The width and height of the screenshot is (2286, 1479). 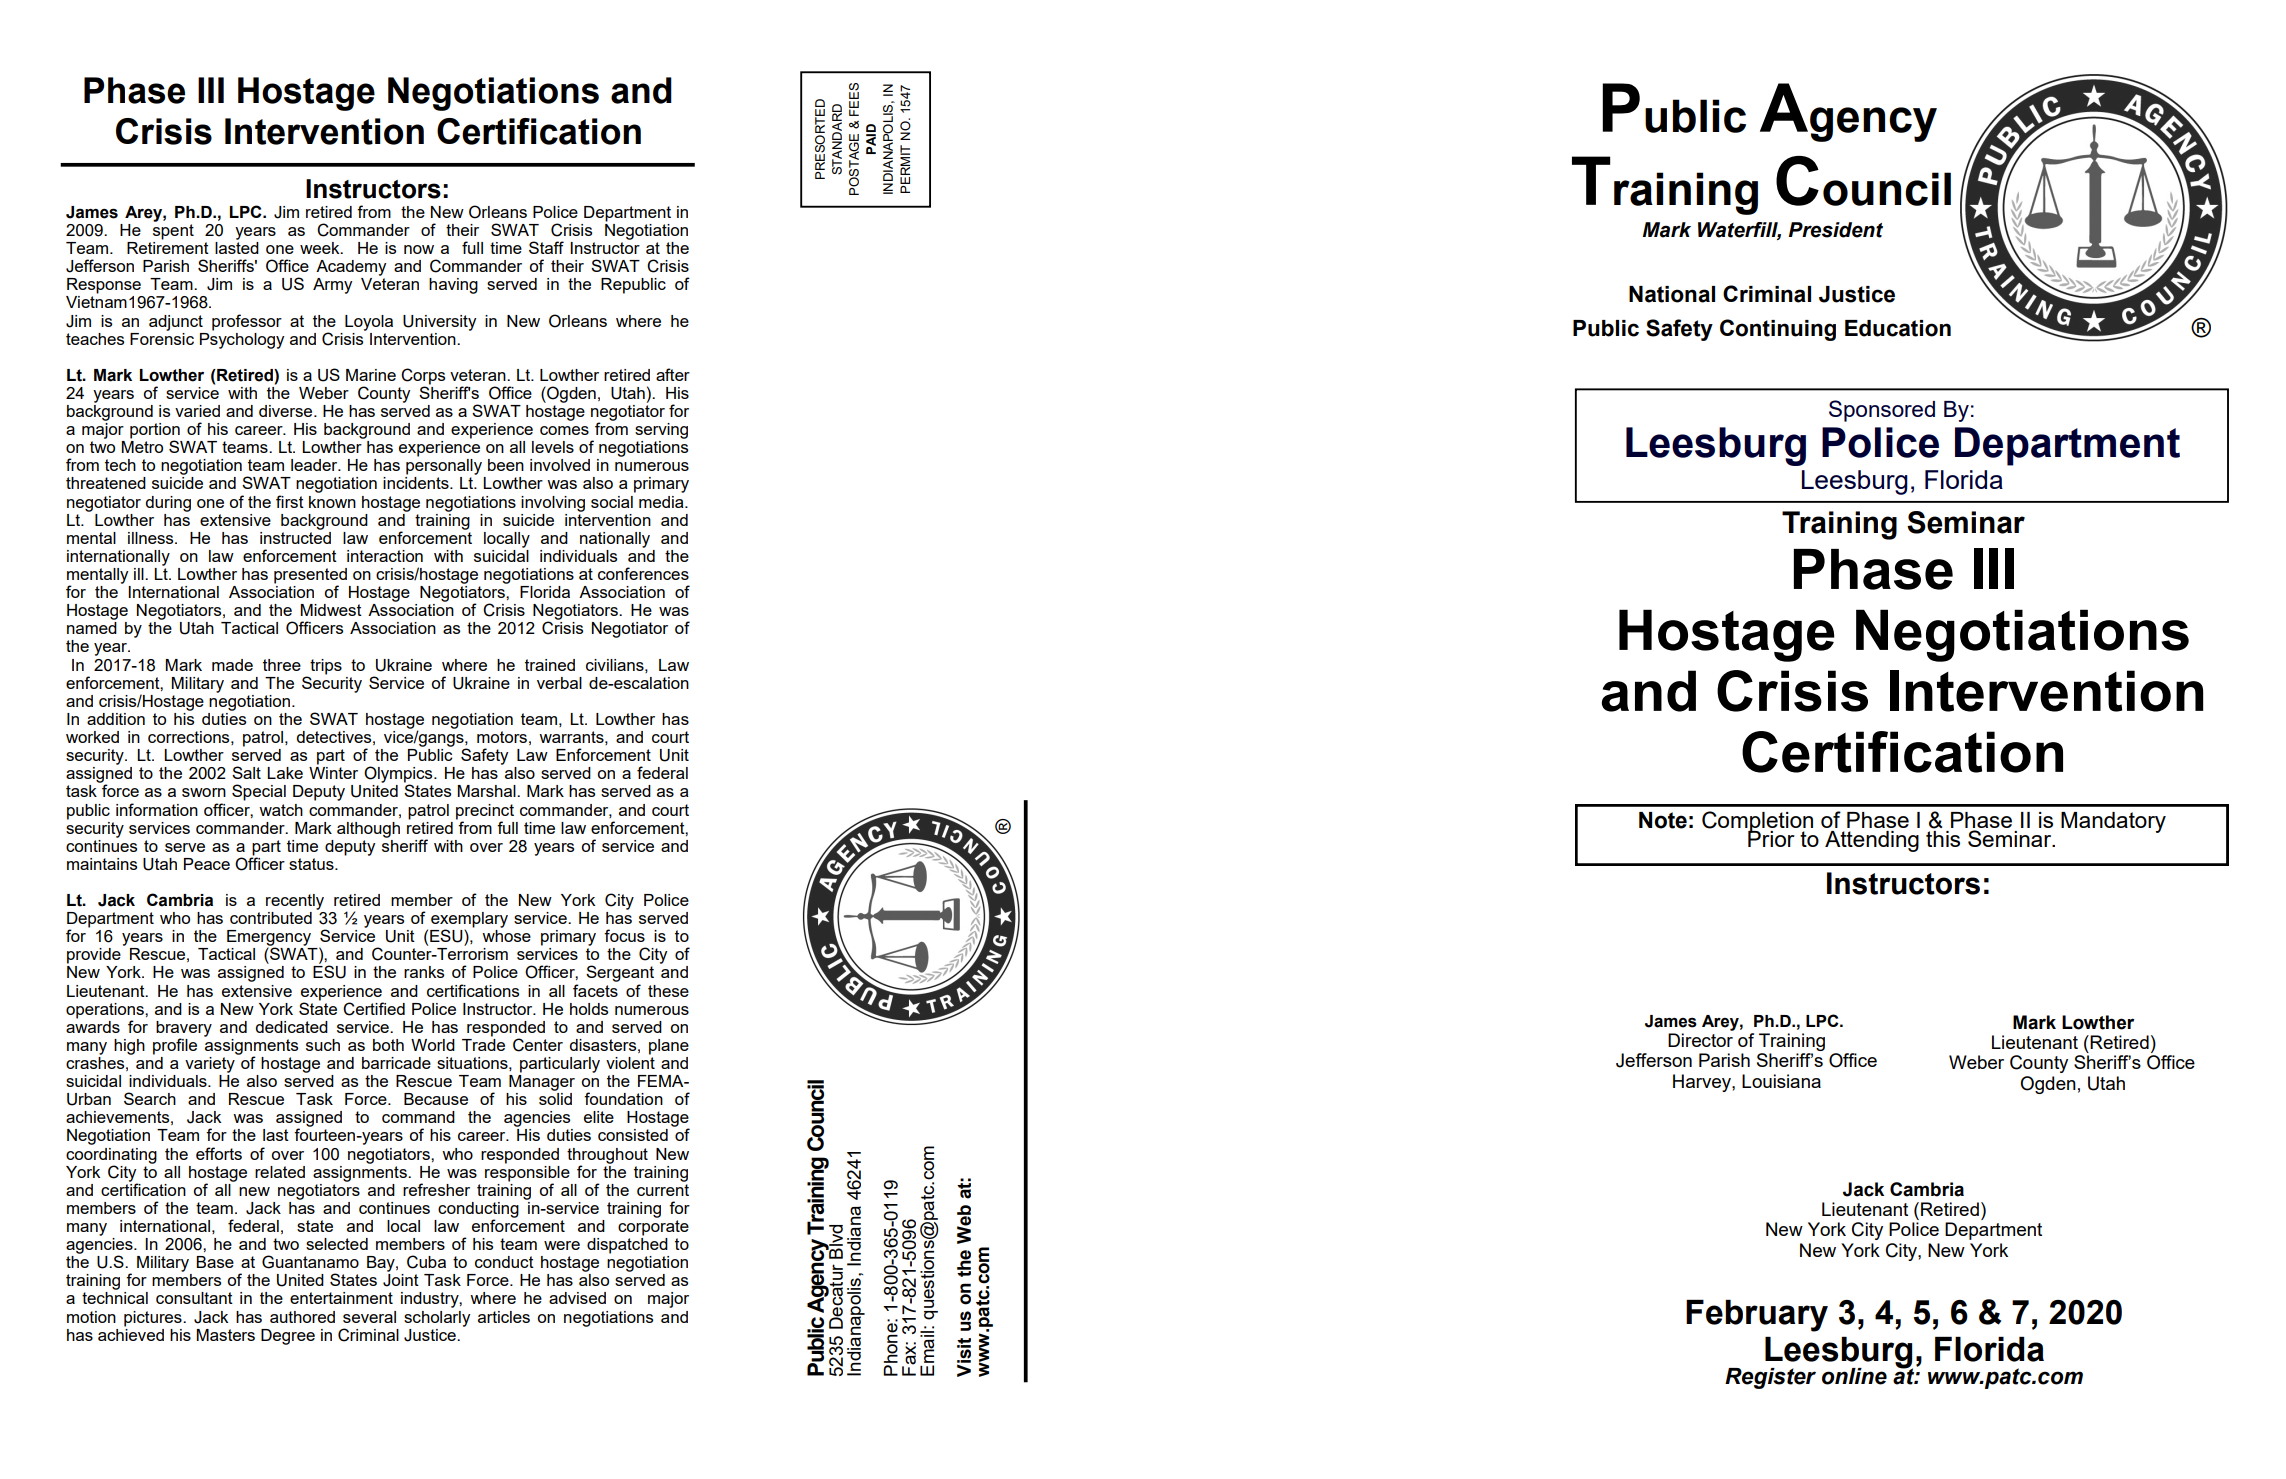 I want to click on online, so click(x=1854, y=1376).
